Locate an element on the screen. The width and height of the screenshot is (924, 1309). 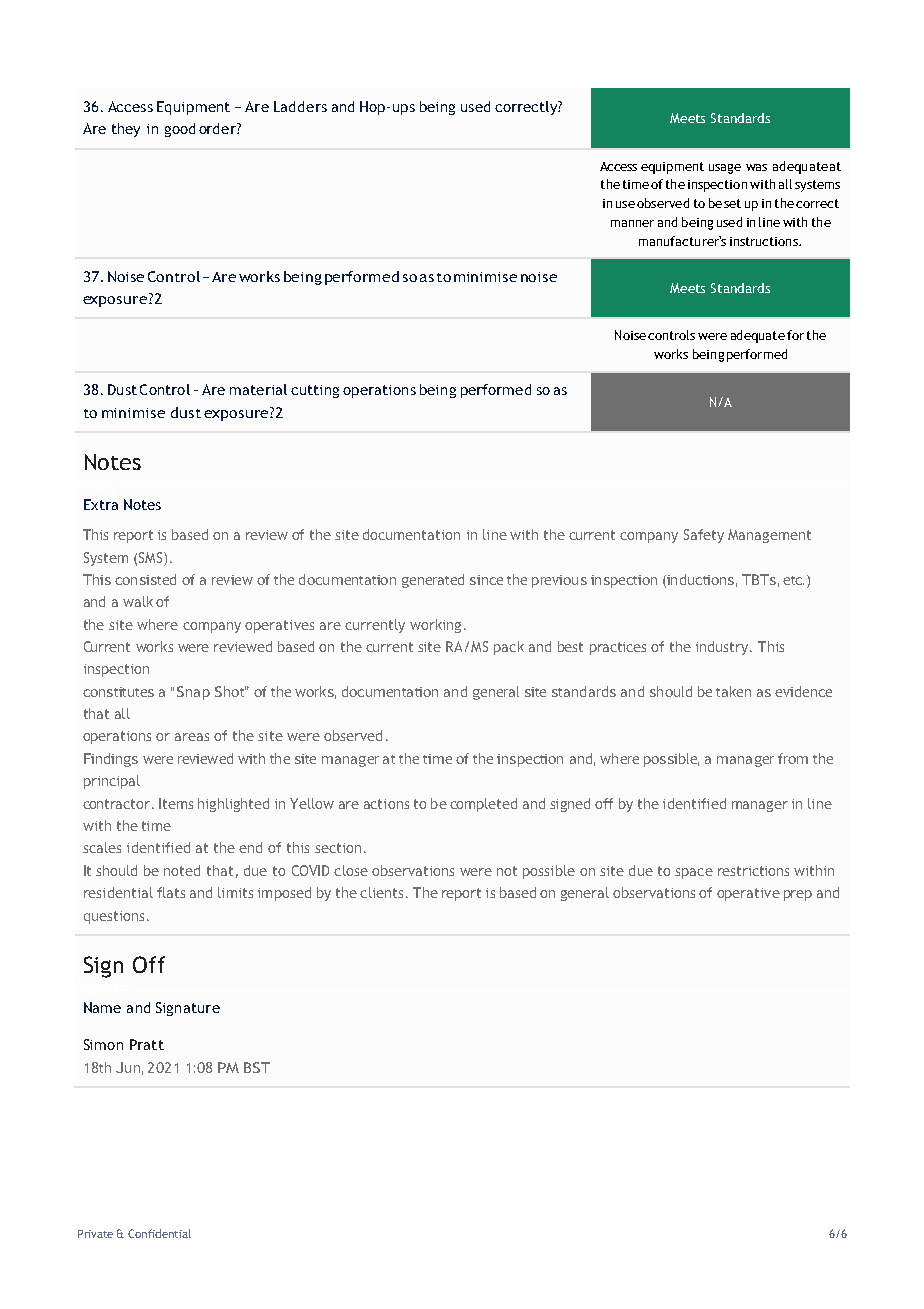
Extra is located at coordinates (101, 504).
